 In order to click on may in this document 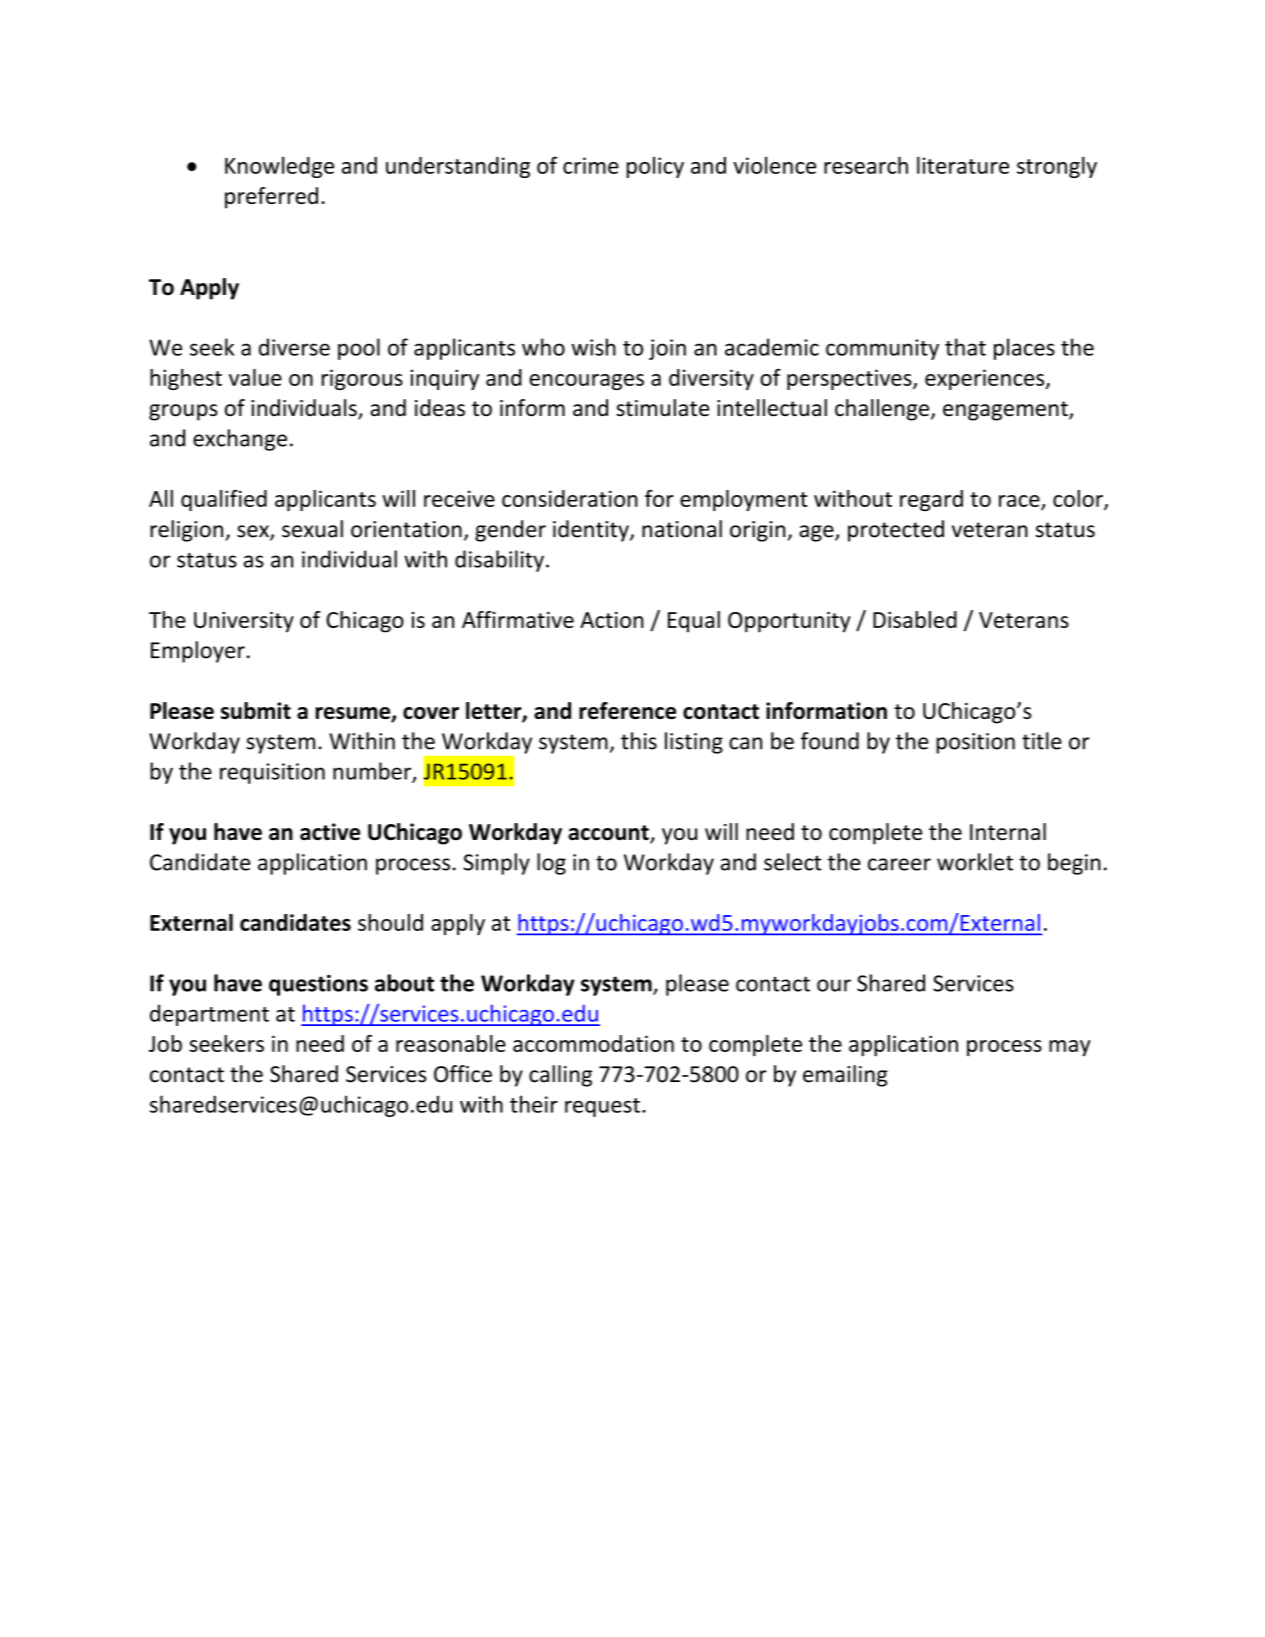, I will do `click(1070, 1048)`.
